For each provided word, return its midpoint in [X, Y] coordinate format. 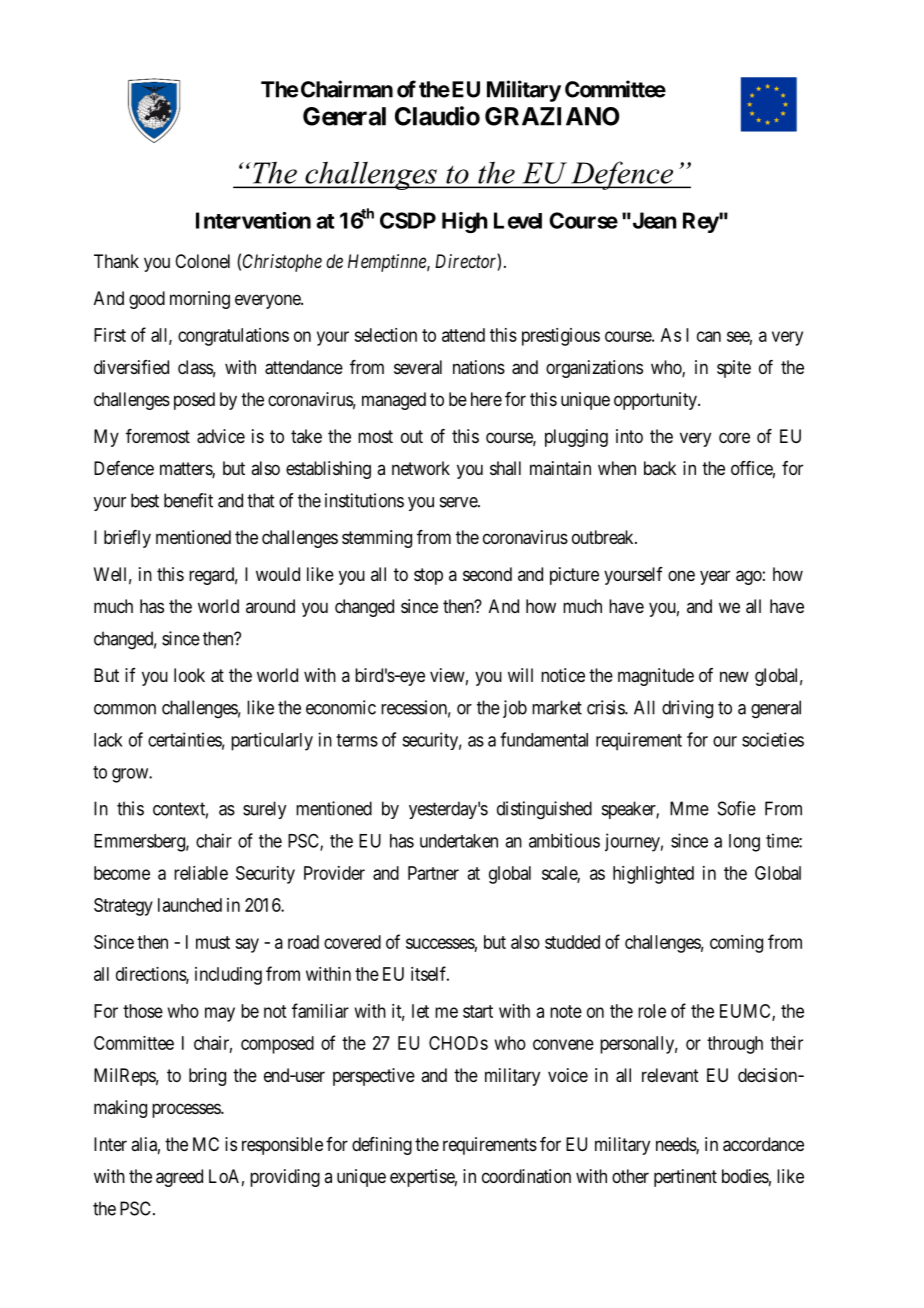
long [744, 843]
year [715, 577]
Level [518, 220]
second [487, 574]
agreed [179, 1178]
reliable [201, 873]
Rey [701, 222]
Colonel [202, 261]
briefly [127, 539]
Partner [433, 873]
